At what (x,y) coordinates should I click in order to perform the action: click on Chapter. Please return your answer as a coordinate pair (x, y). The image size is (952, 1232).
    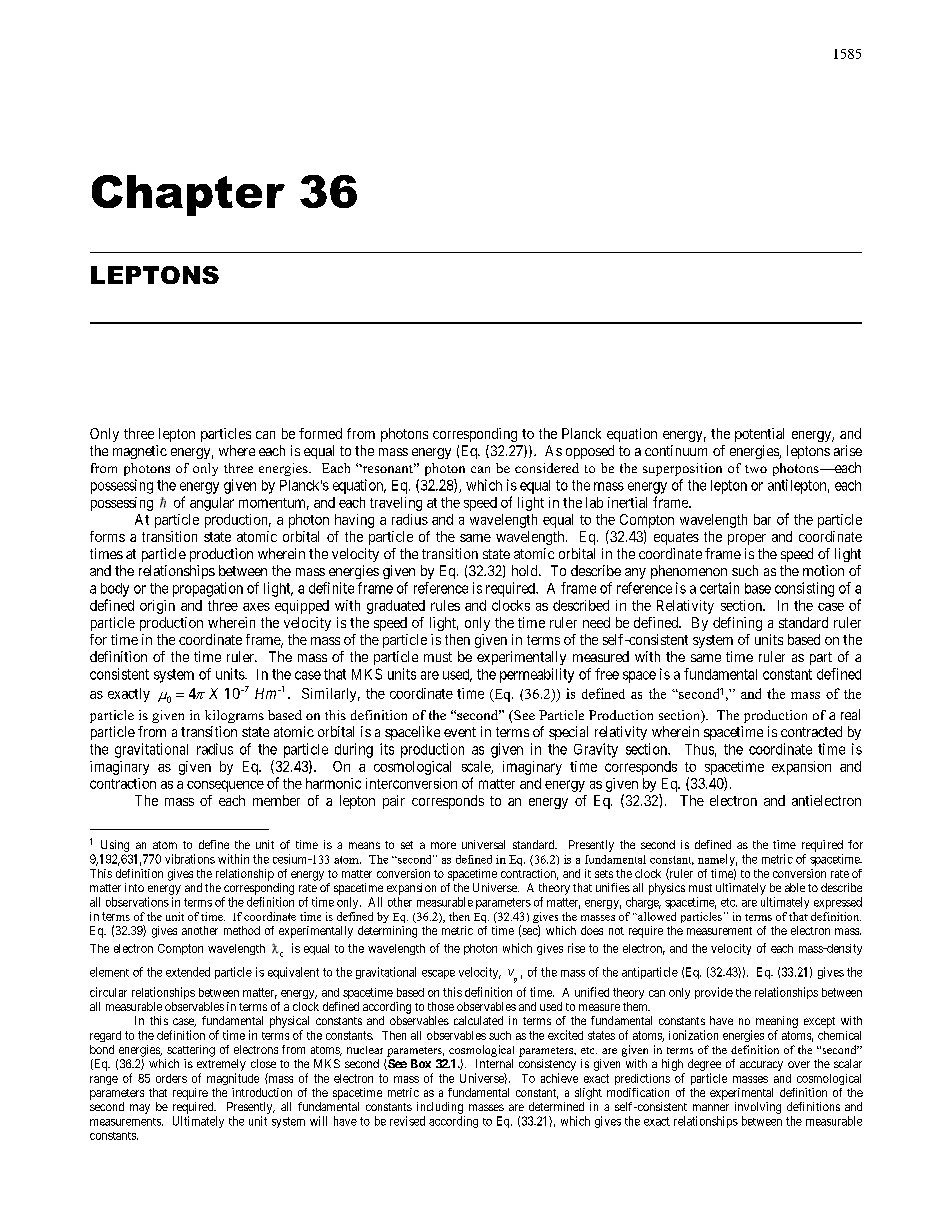
    Looking at the image, I should click on (188, 195).
